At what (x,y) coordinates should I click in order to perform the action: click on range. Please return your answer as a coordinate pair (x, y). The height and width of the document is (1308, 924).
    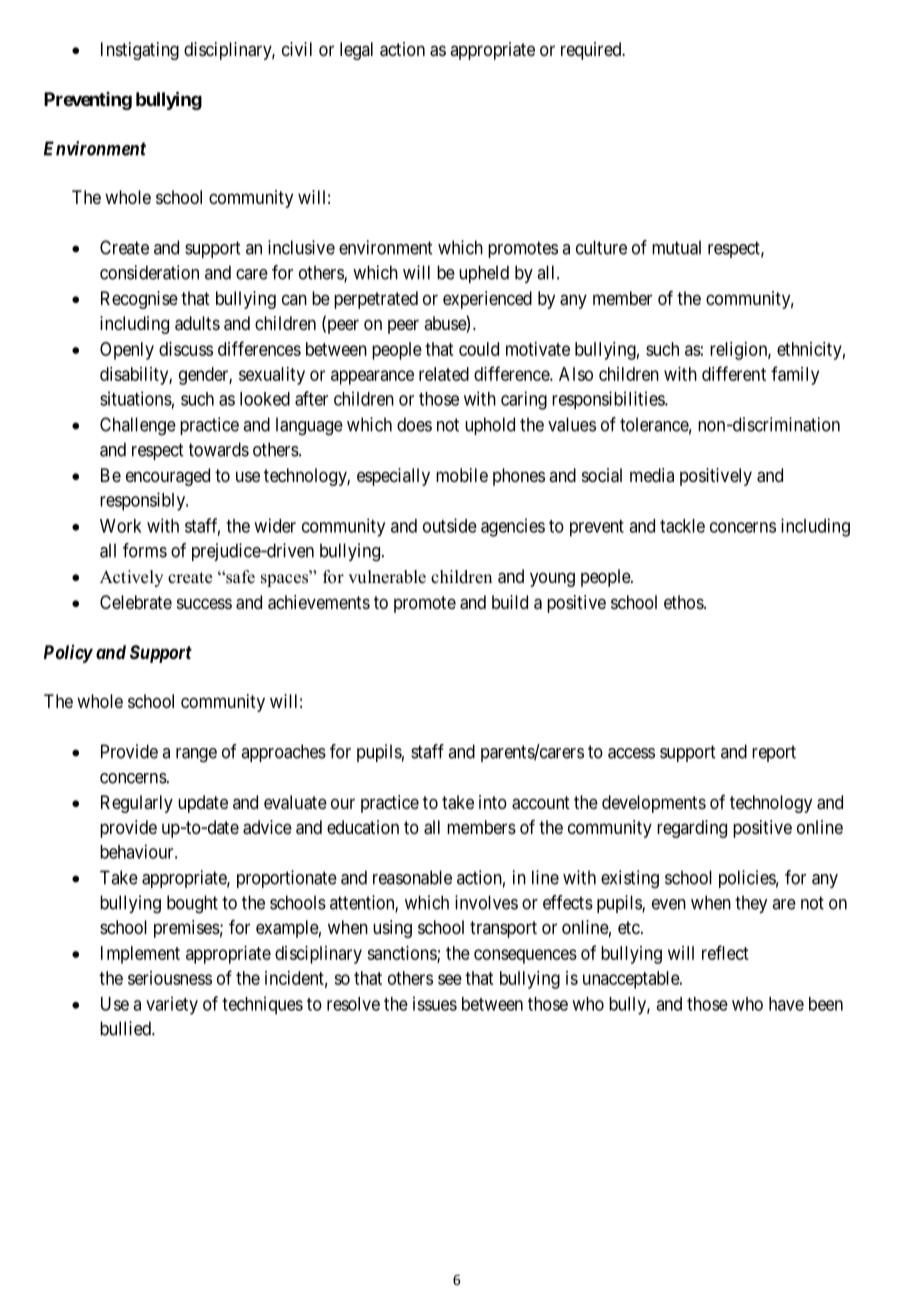
    Looking at the image, I should click on (196, 755).
